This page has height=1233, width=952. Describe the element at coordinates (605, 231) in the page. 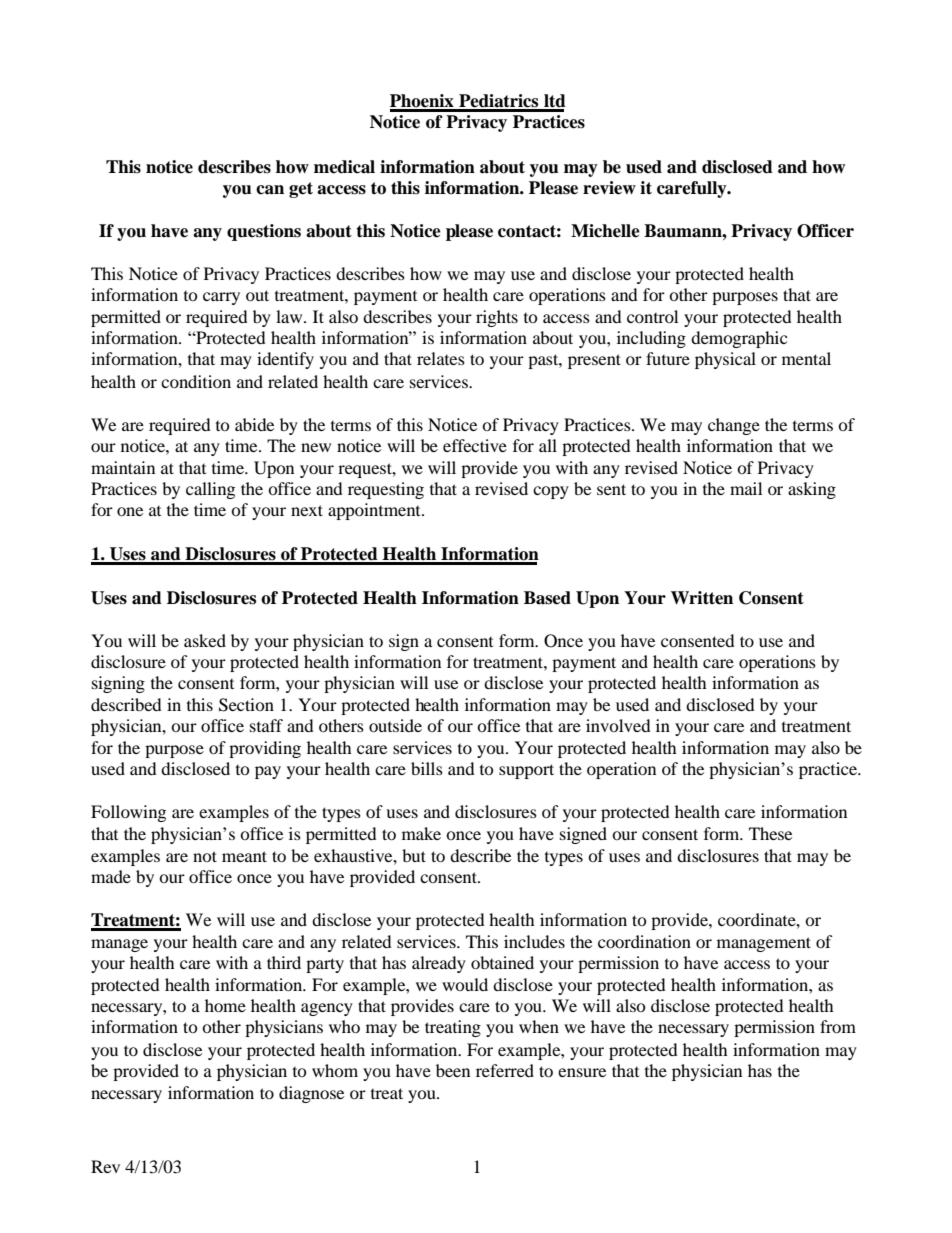

I see `Michelle` at that location.
